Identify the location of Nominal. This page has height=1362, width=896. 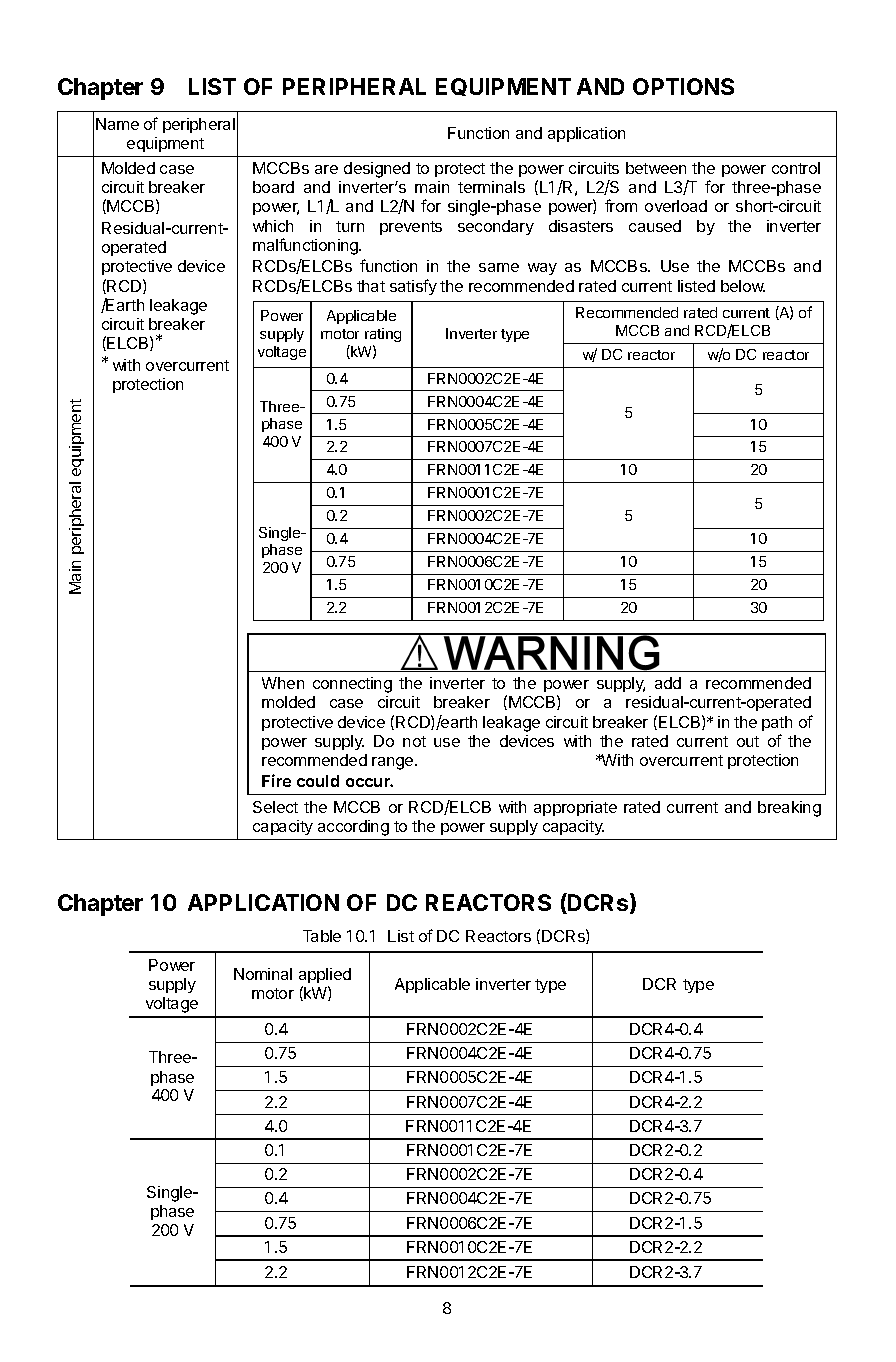
(263, 974).
